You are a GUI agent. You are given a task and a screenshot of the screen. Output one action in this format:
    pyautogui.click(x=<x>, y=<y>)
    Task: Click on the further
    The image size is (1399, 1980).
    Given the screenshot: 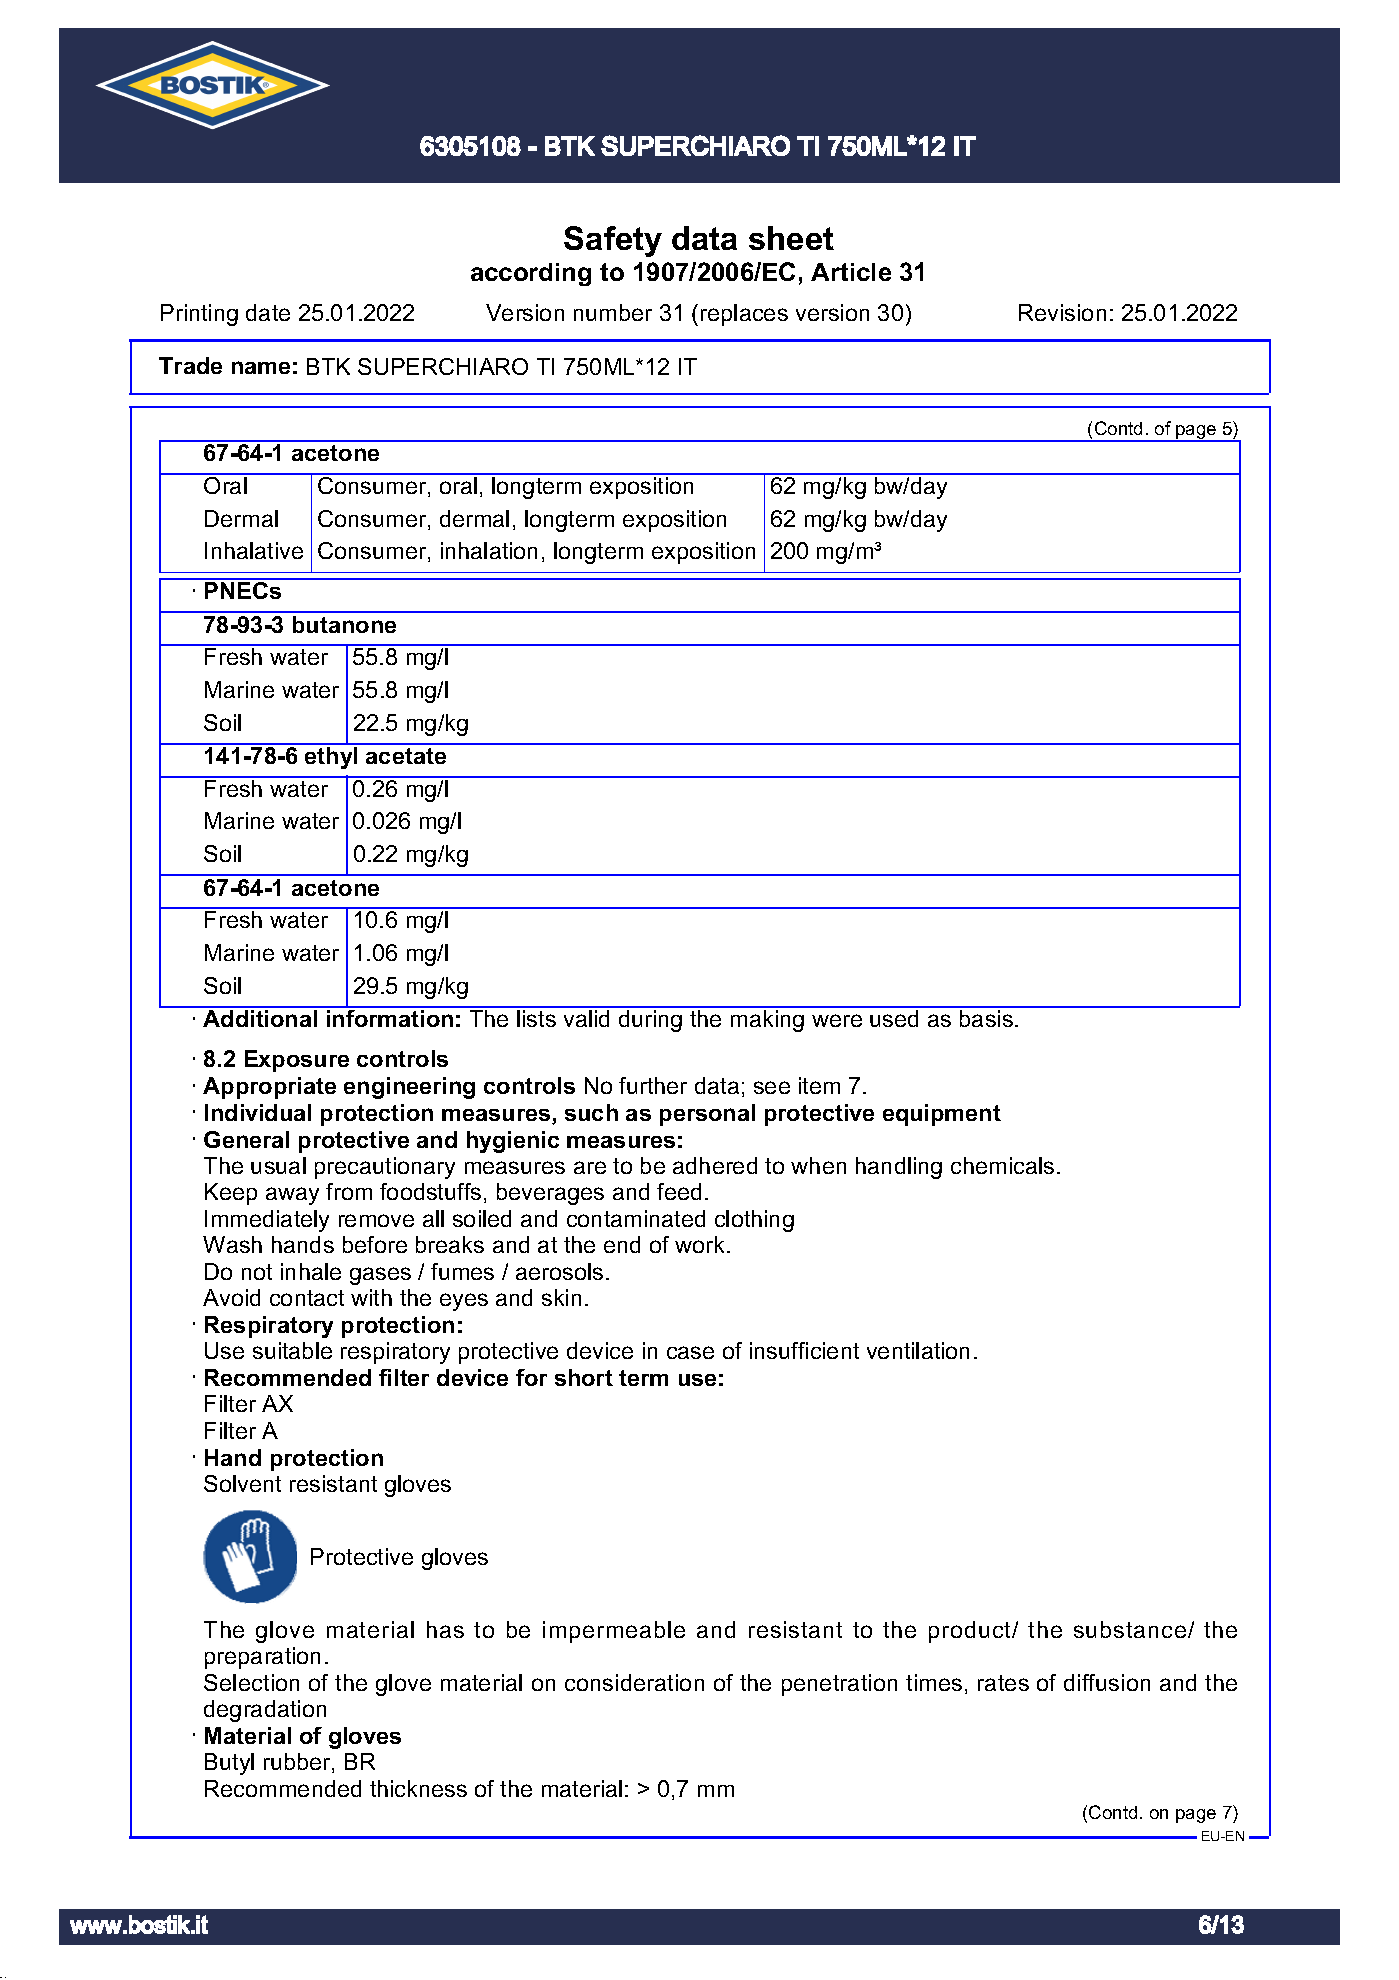 What is the action you would take?
    pyautogui.click(x=653, y=1085)
